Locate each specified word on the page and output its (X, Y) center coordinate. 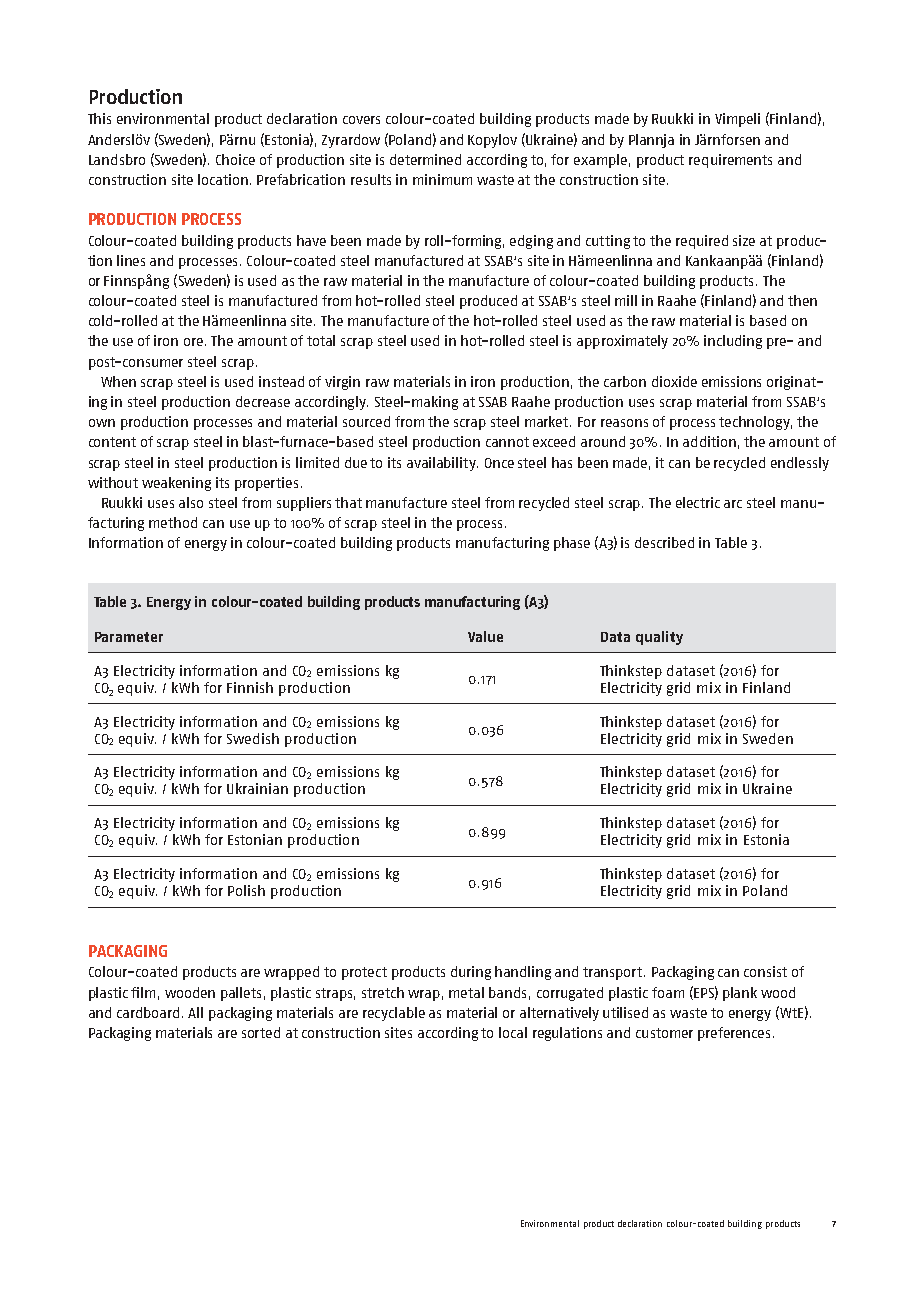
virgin (342, 383)
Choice (235, 159)
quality (659, 638)
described (664, 542)
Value (485, 636)
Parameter (129, 637)
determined (425, 159)
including (733, 342)
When (118, 381)
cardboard (148, 1012)
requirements (730, 161)
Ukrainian (257, 788)
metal (466, 992)
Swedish (253, 738)
